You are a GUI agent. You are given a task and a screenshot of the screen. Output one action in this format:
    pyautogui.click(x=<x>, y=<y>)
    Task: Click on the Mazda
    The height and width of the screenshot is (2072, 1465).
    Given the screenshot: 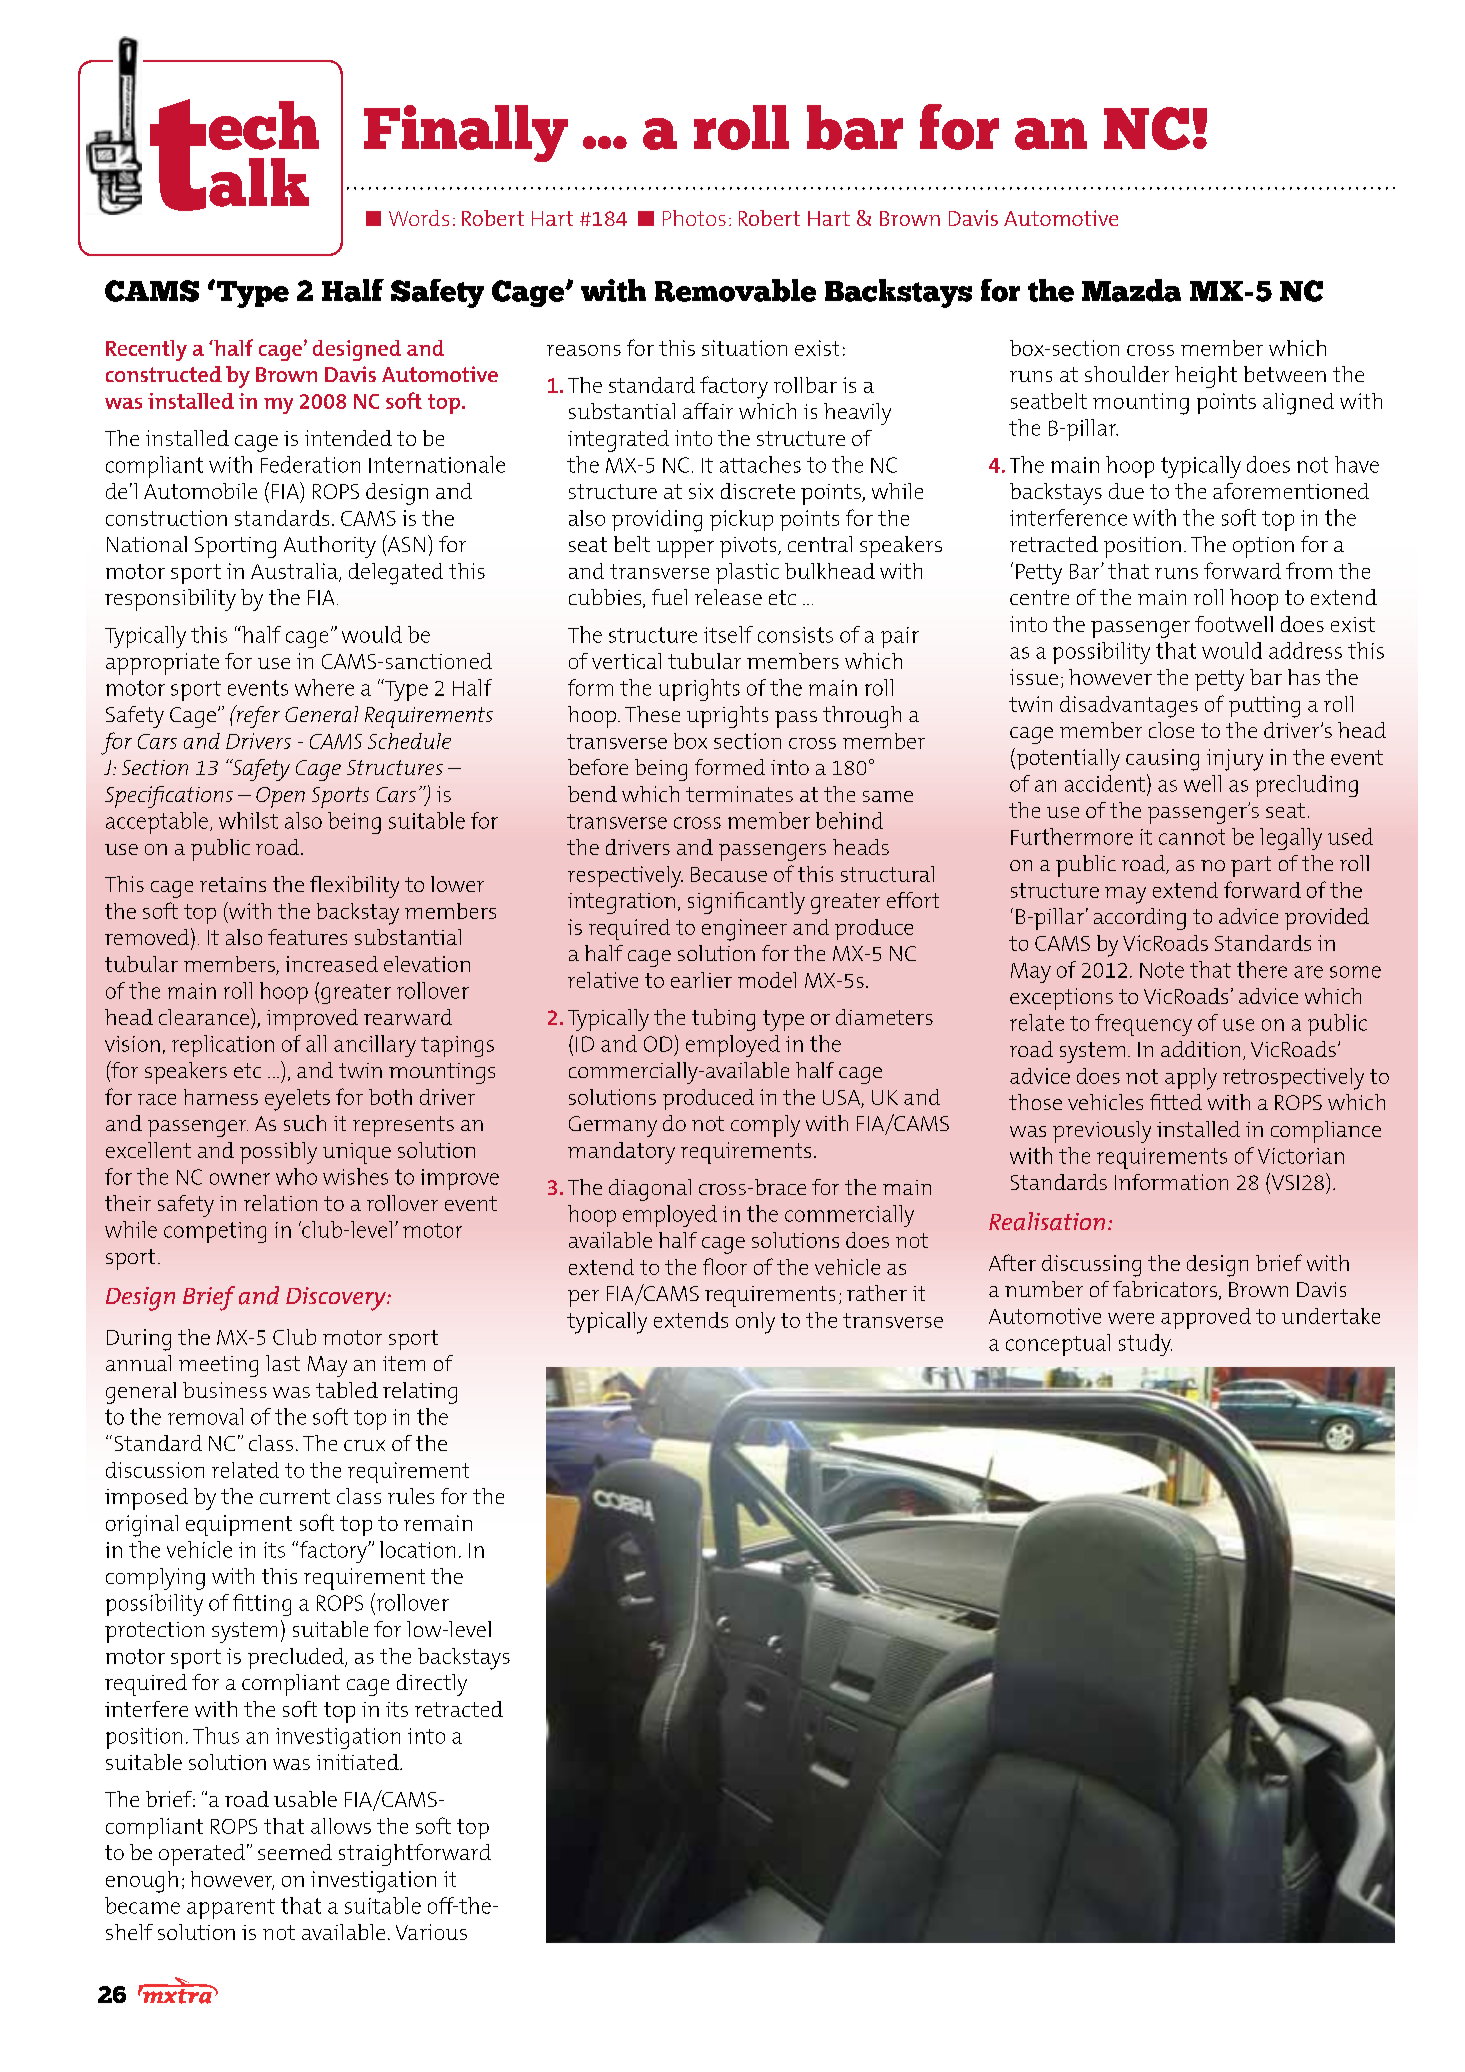 What is the action you would take?
    pyautogui.click(x=1131, y=290)
